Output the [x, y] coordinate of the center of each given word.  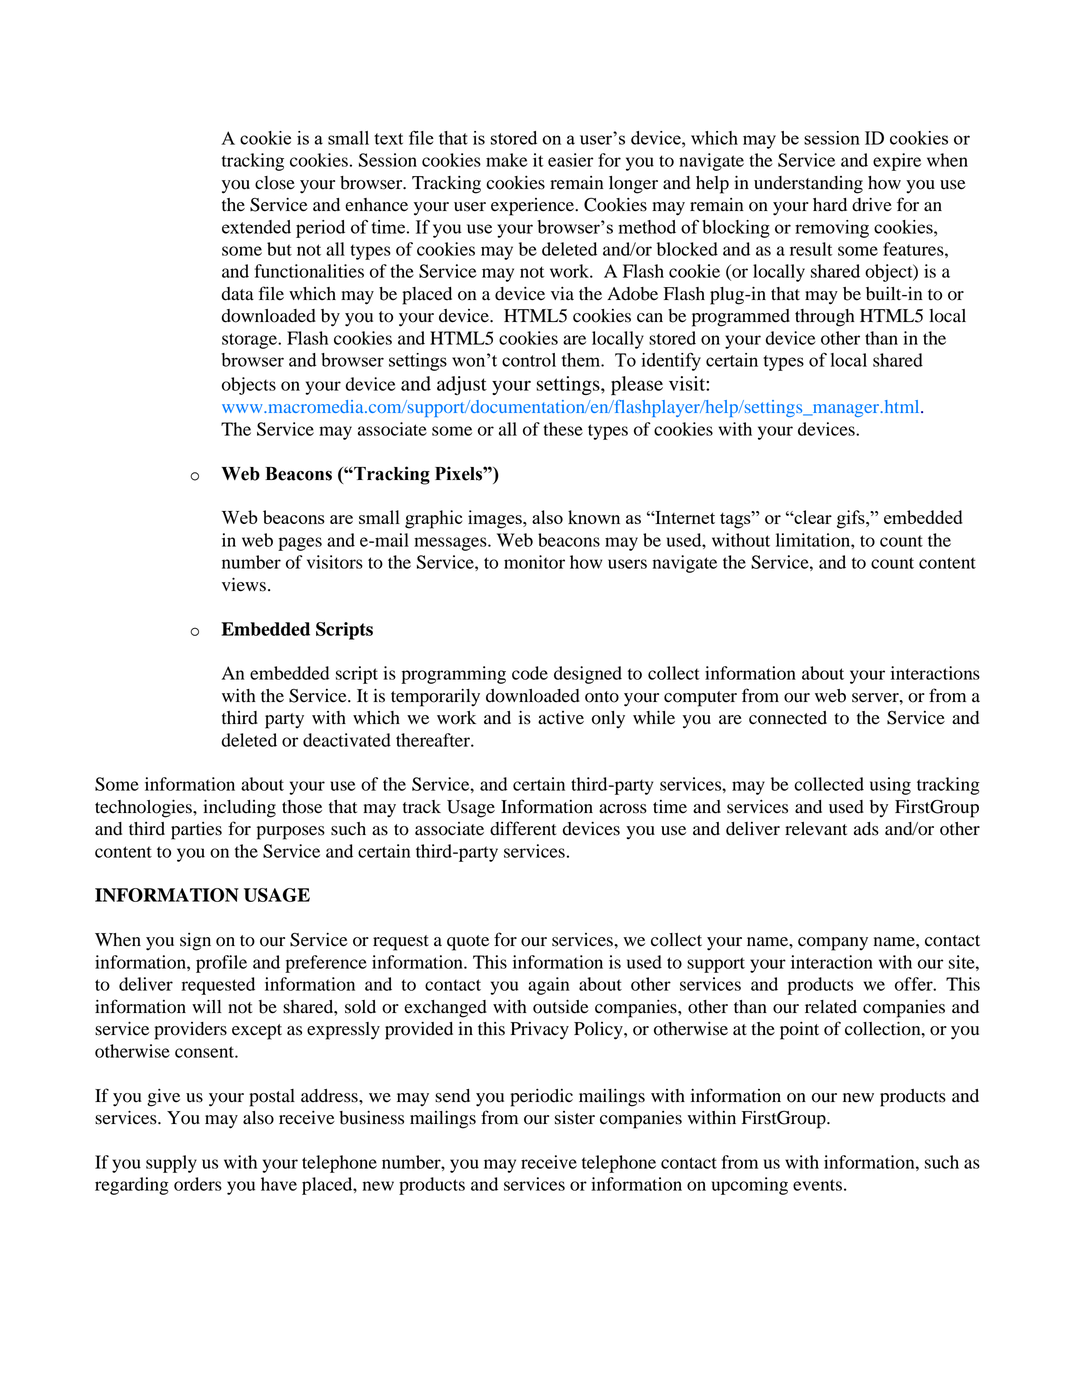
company [833, 944]
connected [788, 718]
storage [250, 341]
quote [468, 943]
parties [196, 831]
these [563, 429]
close [275, 183]
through [825, 318]
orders [198, 1184]
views [244, 584]
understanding [808, 185]
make [507, 160]
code [530, 673]
